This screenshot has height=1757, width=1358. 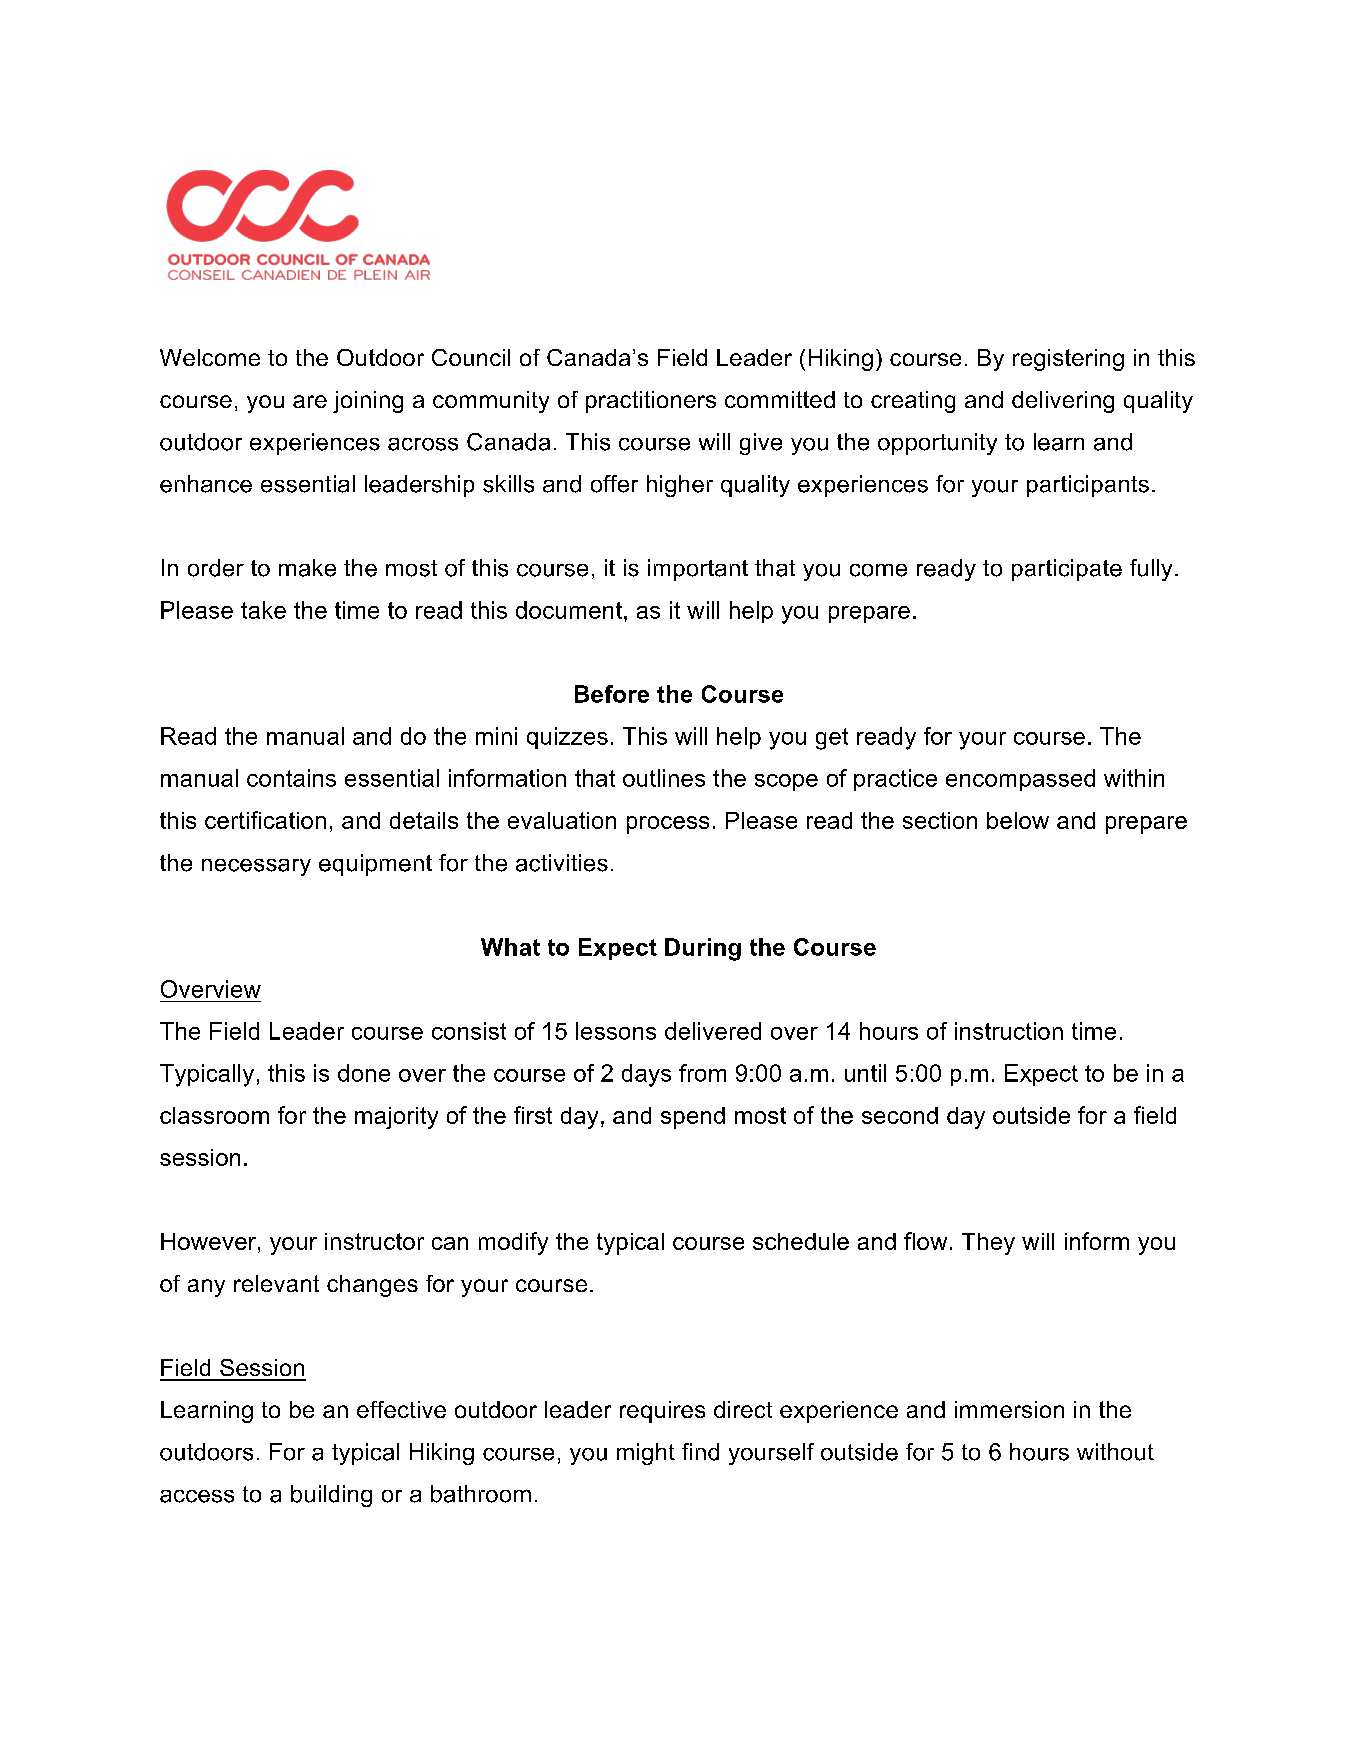 What do you see at coordinates (1115, 1452) in the screenshot?
I see `without` at bounding box center [1115, 1452].
